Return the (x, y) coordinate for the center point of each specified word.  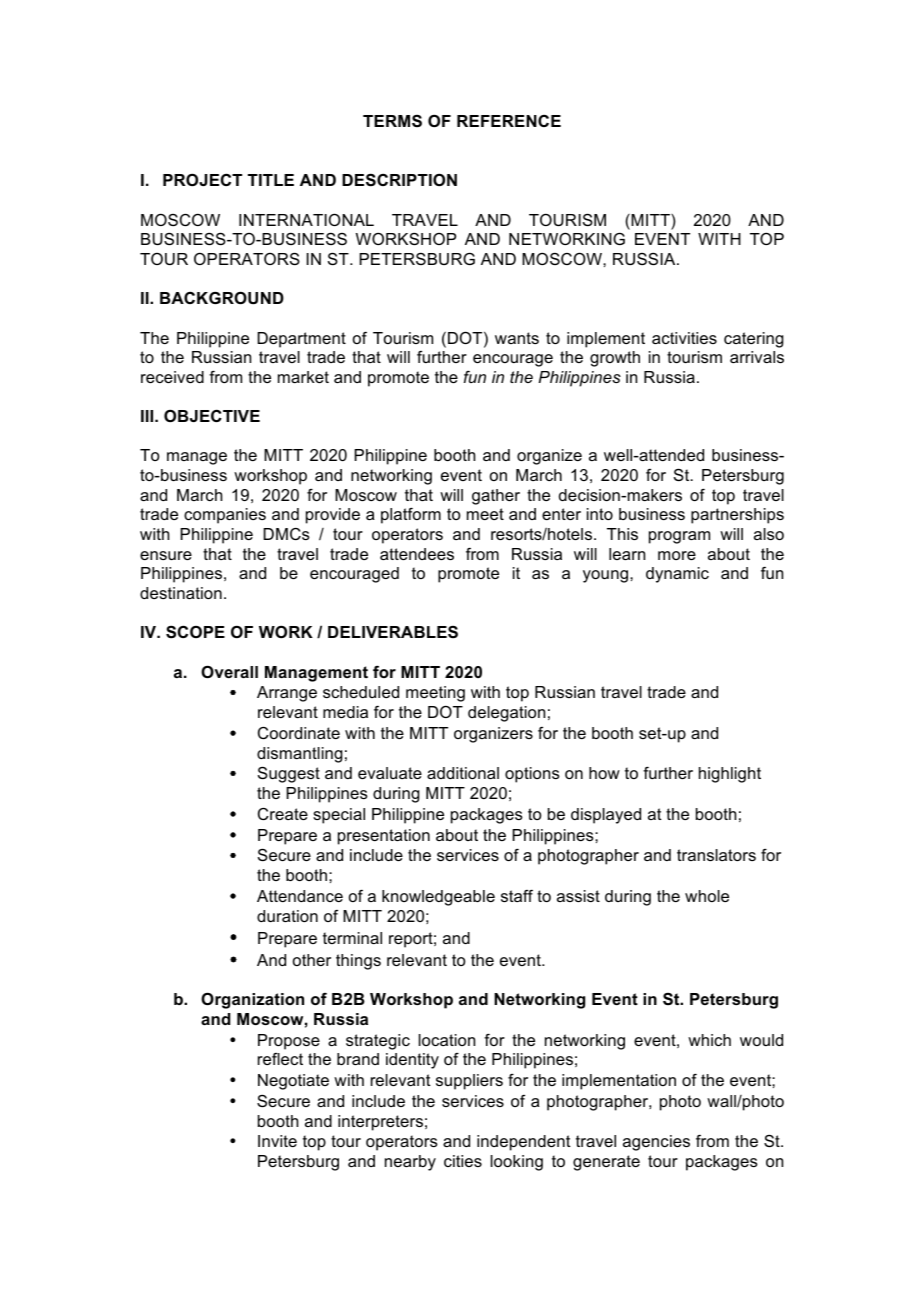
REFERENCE (509, 121)
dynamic (677, 575)
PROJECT (202, 179)
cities (463, 1161)
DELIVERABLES (393, 632)
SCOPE (195, 632)
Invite (277, 1141)
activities (684, 338)
